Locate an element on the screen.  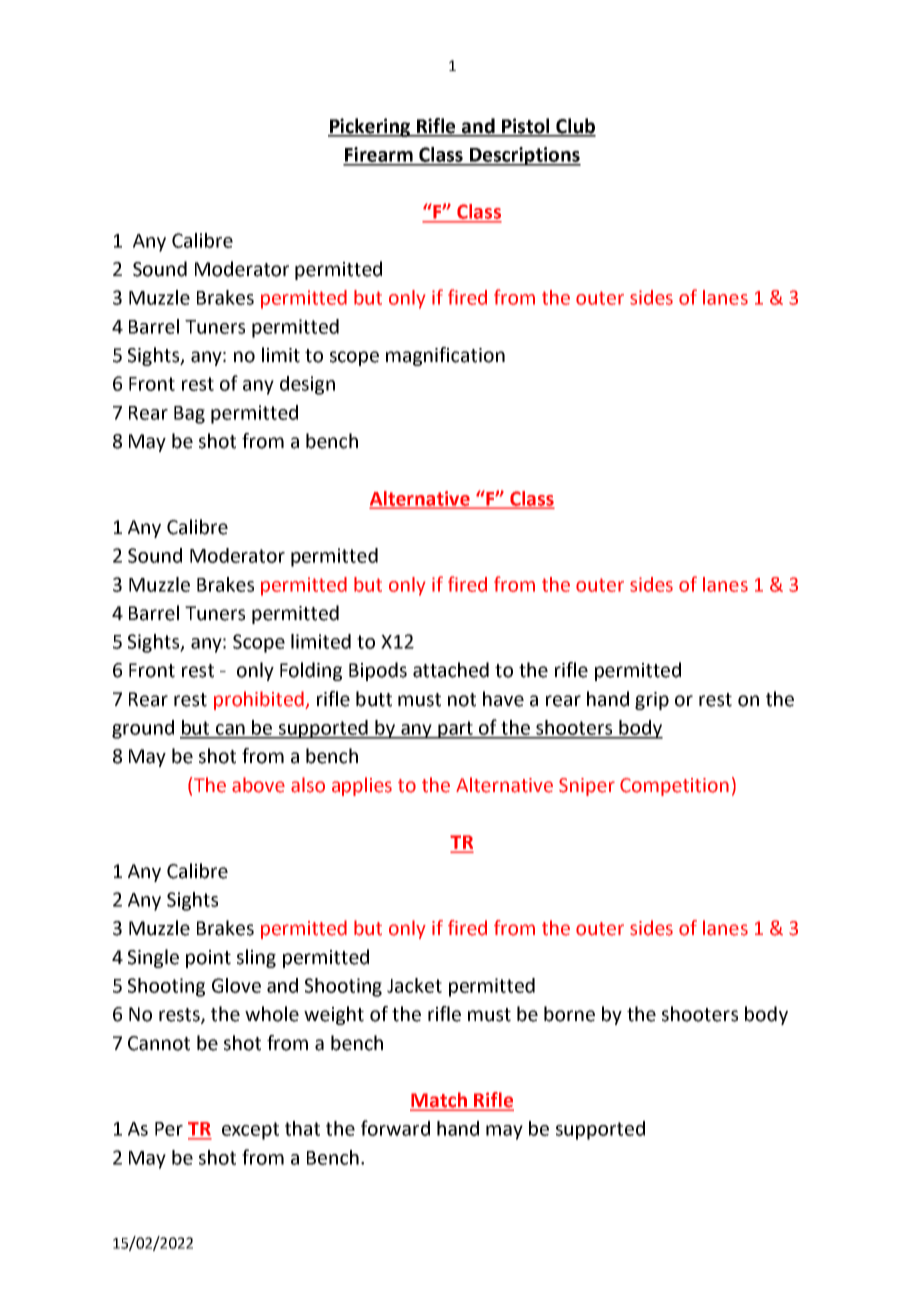
Bag is located at coordinates (189, 415).
